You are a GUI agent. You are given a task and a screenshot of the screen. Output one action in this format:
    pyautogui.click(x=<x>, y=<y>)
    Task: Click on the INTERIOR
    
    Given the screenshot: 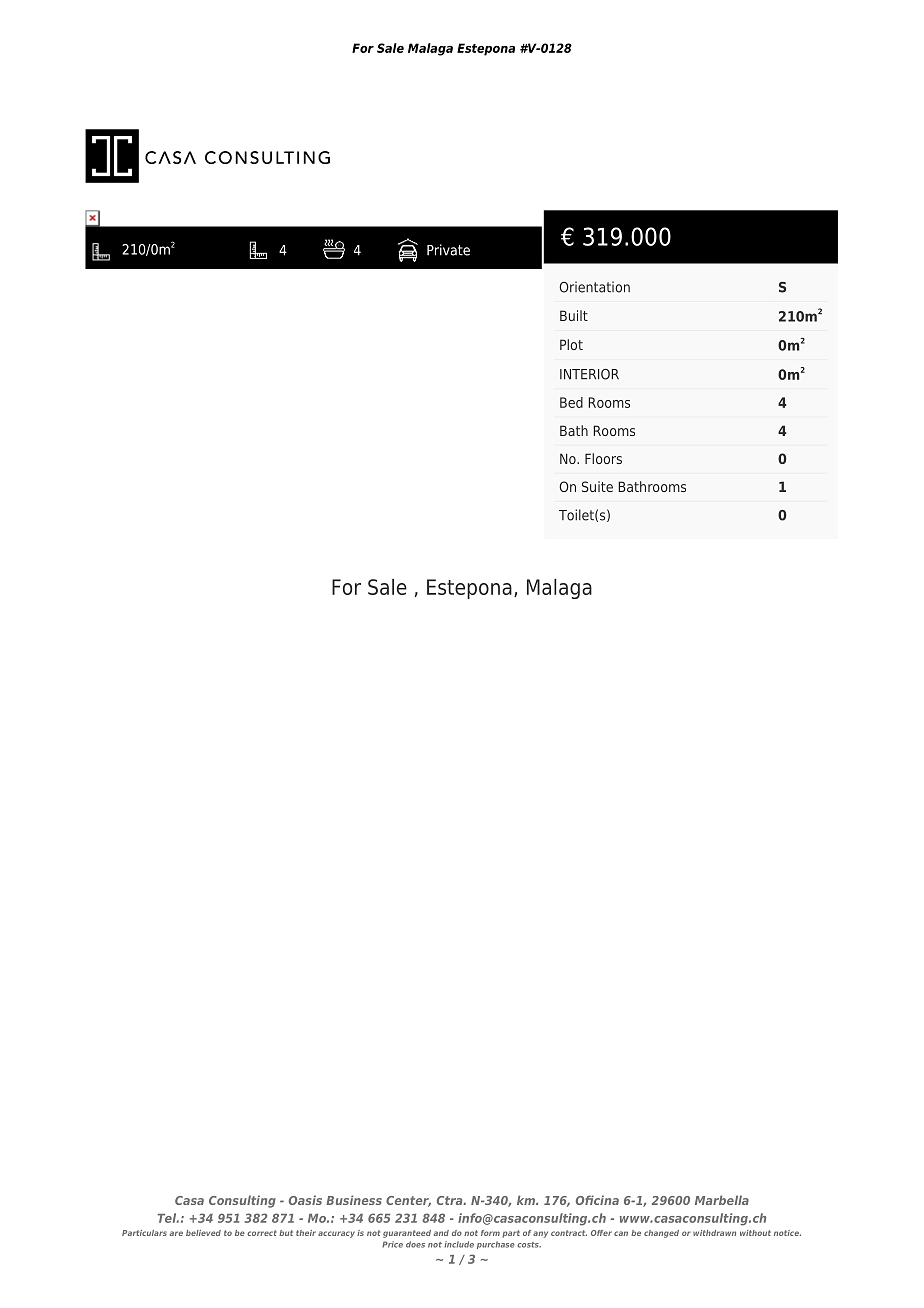 What is the action you would take?
    pyautogui.click(x=589, y=374)
